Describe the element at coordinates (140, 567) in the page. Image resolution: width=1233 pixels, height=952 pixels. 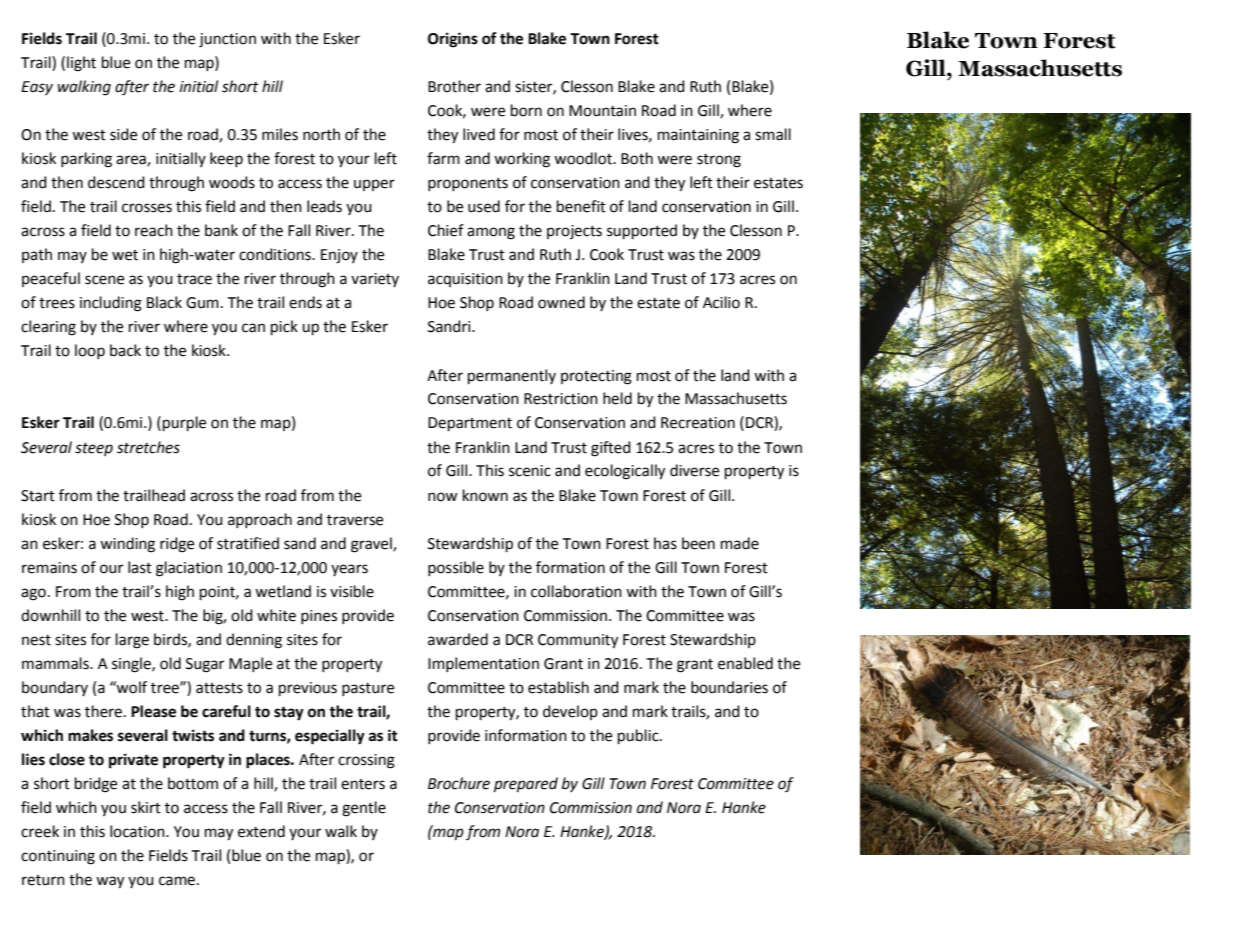
I see `last` at that location.
